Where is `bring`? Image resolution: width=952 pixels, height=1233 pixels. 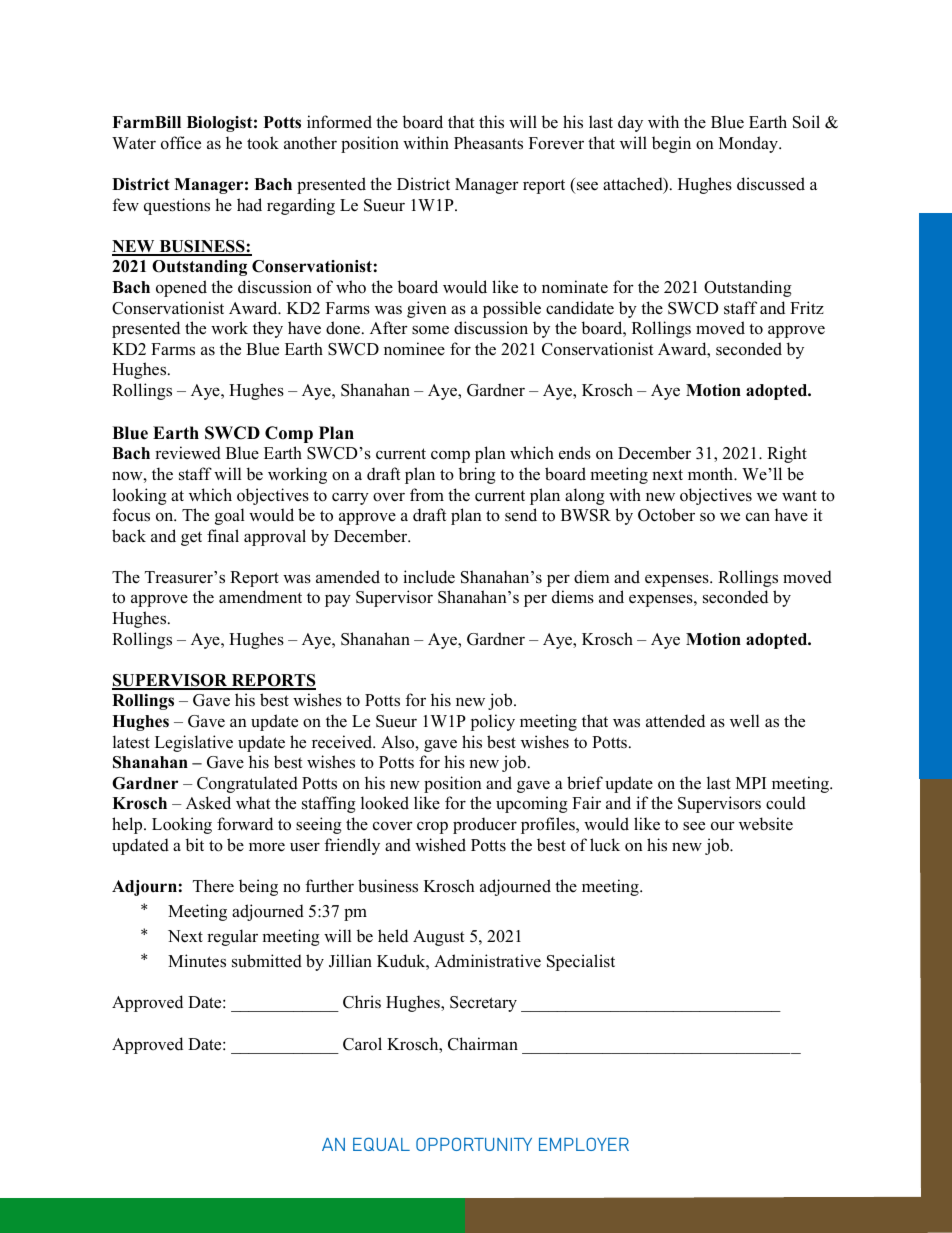
bring is located at coordinates (477, 475).
